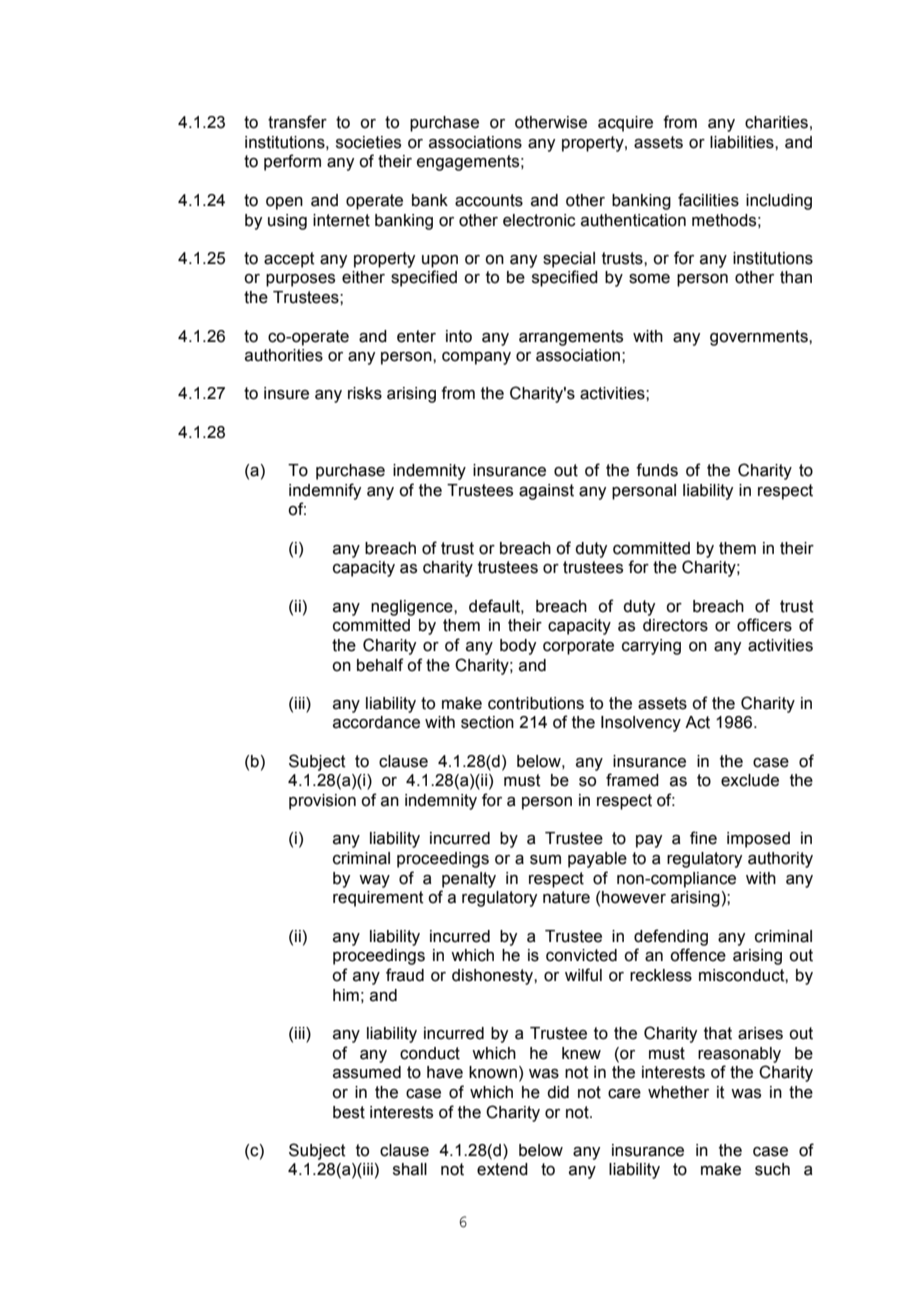 This screenshot has width=924, height=1308. What do you see at coordinates (322, 802) in the screenshot?
I see `provision` at bounding box center [322, 802].
